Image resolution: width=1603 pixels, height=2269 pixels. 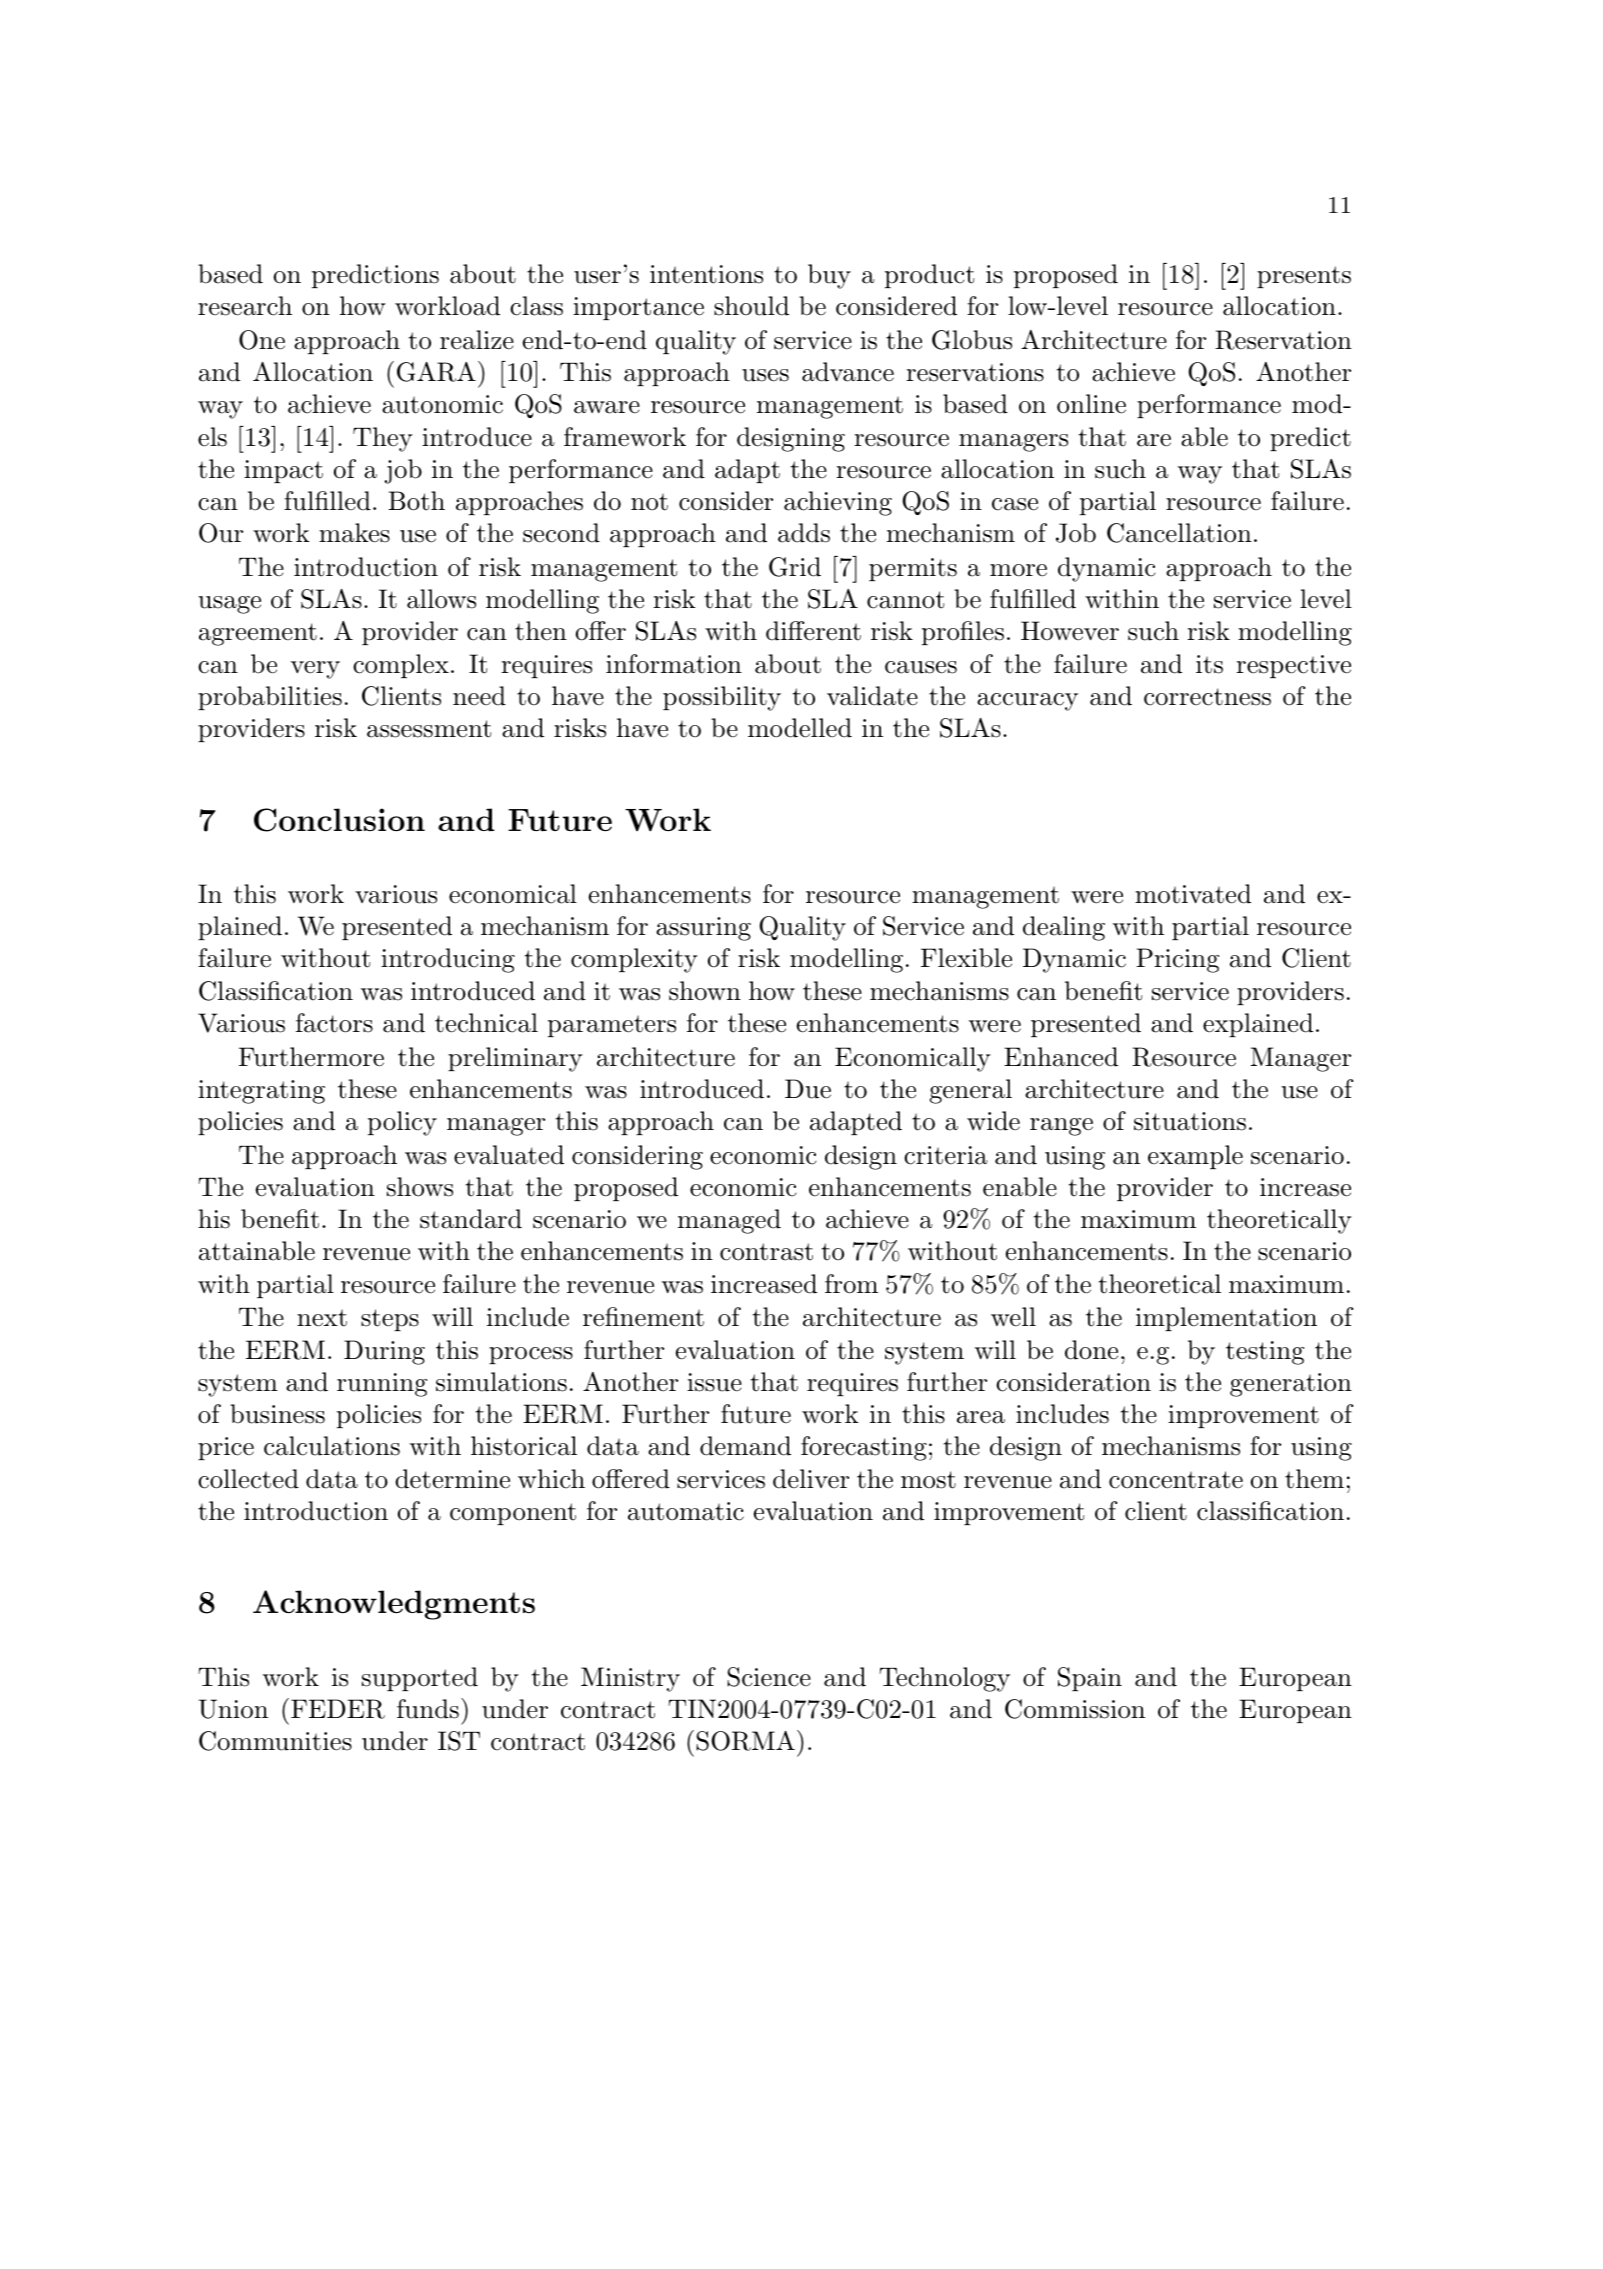 I want to click on shown, so click(x=705, y=991).
